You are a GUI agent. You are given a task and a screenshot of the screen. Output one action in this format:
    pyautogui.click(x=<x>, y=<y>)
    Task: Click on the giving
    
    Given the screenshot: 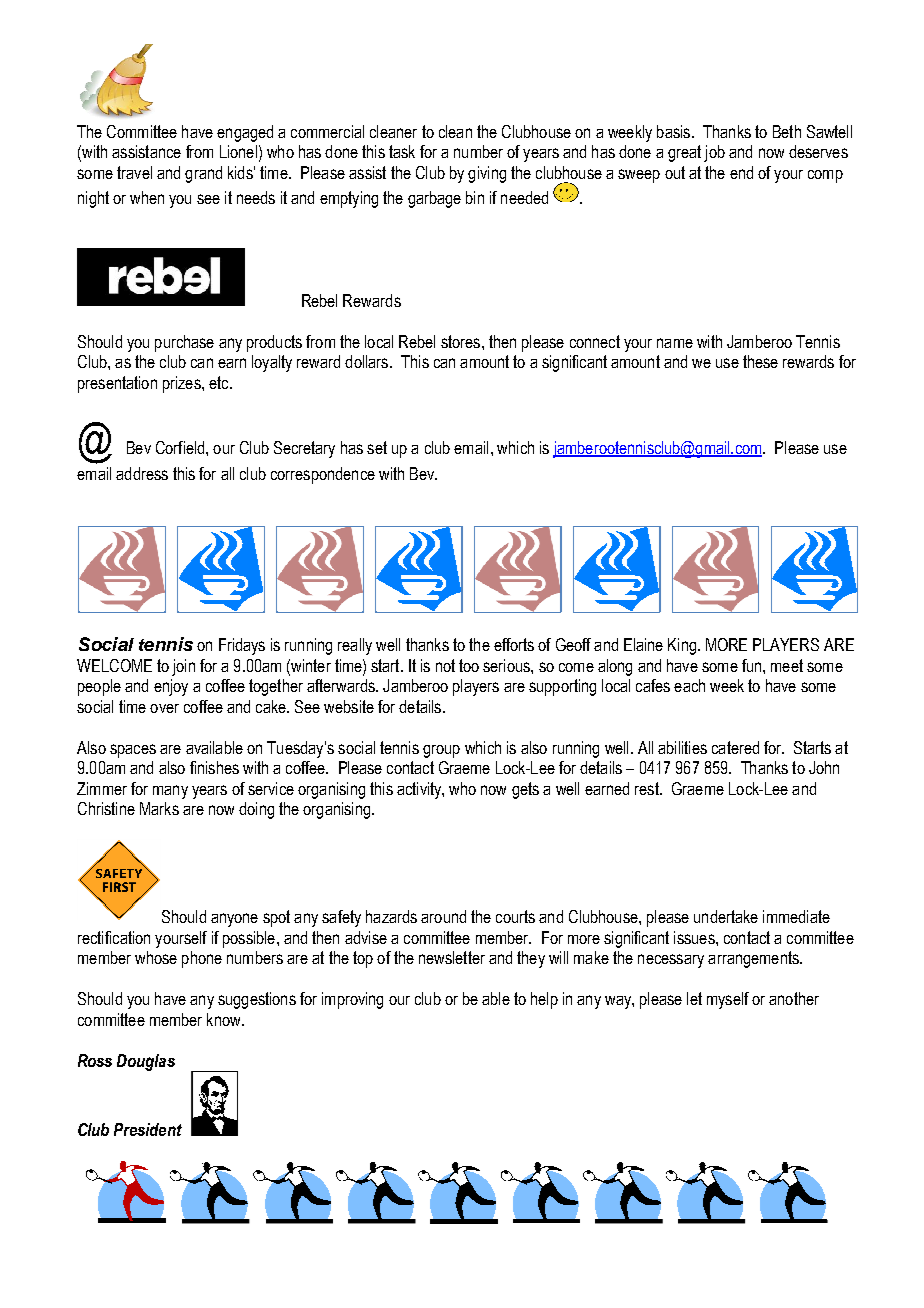 What is the action you would take?
    pyautogui.click(x=487, y=174)
